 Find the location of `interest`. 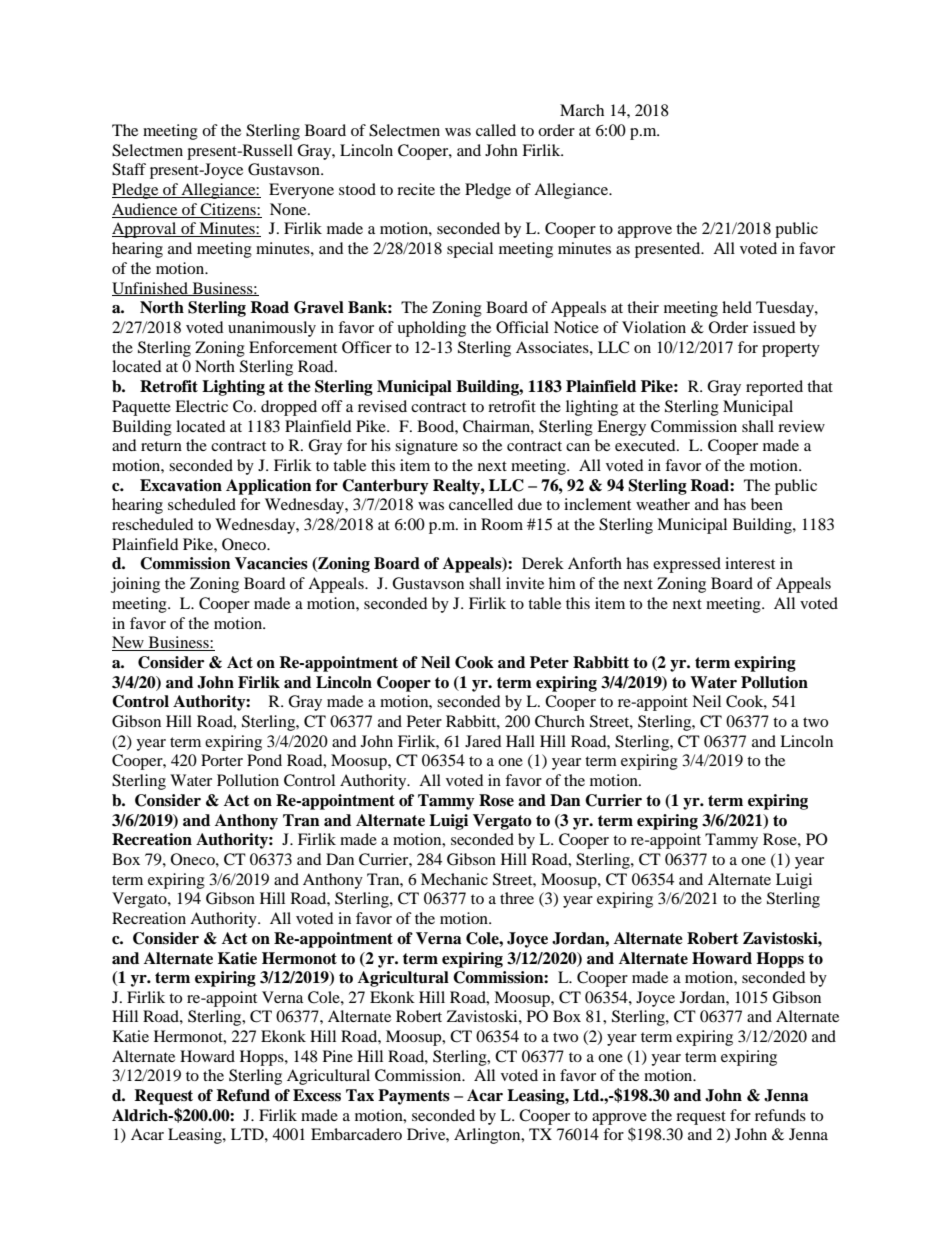

interest is located at coordinates (750, 563).
